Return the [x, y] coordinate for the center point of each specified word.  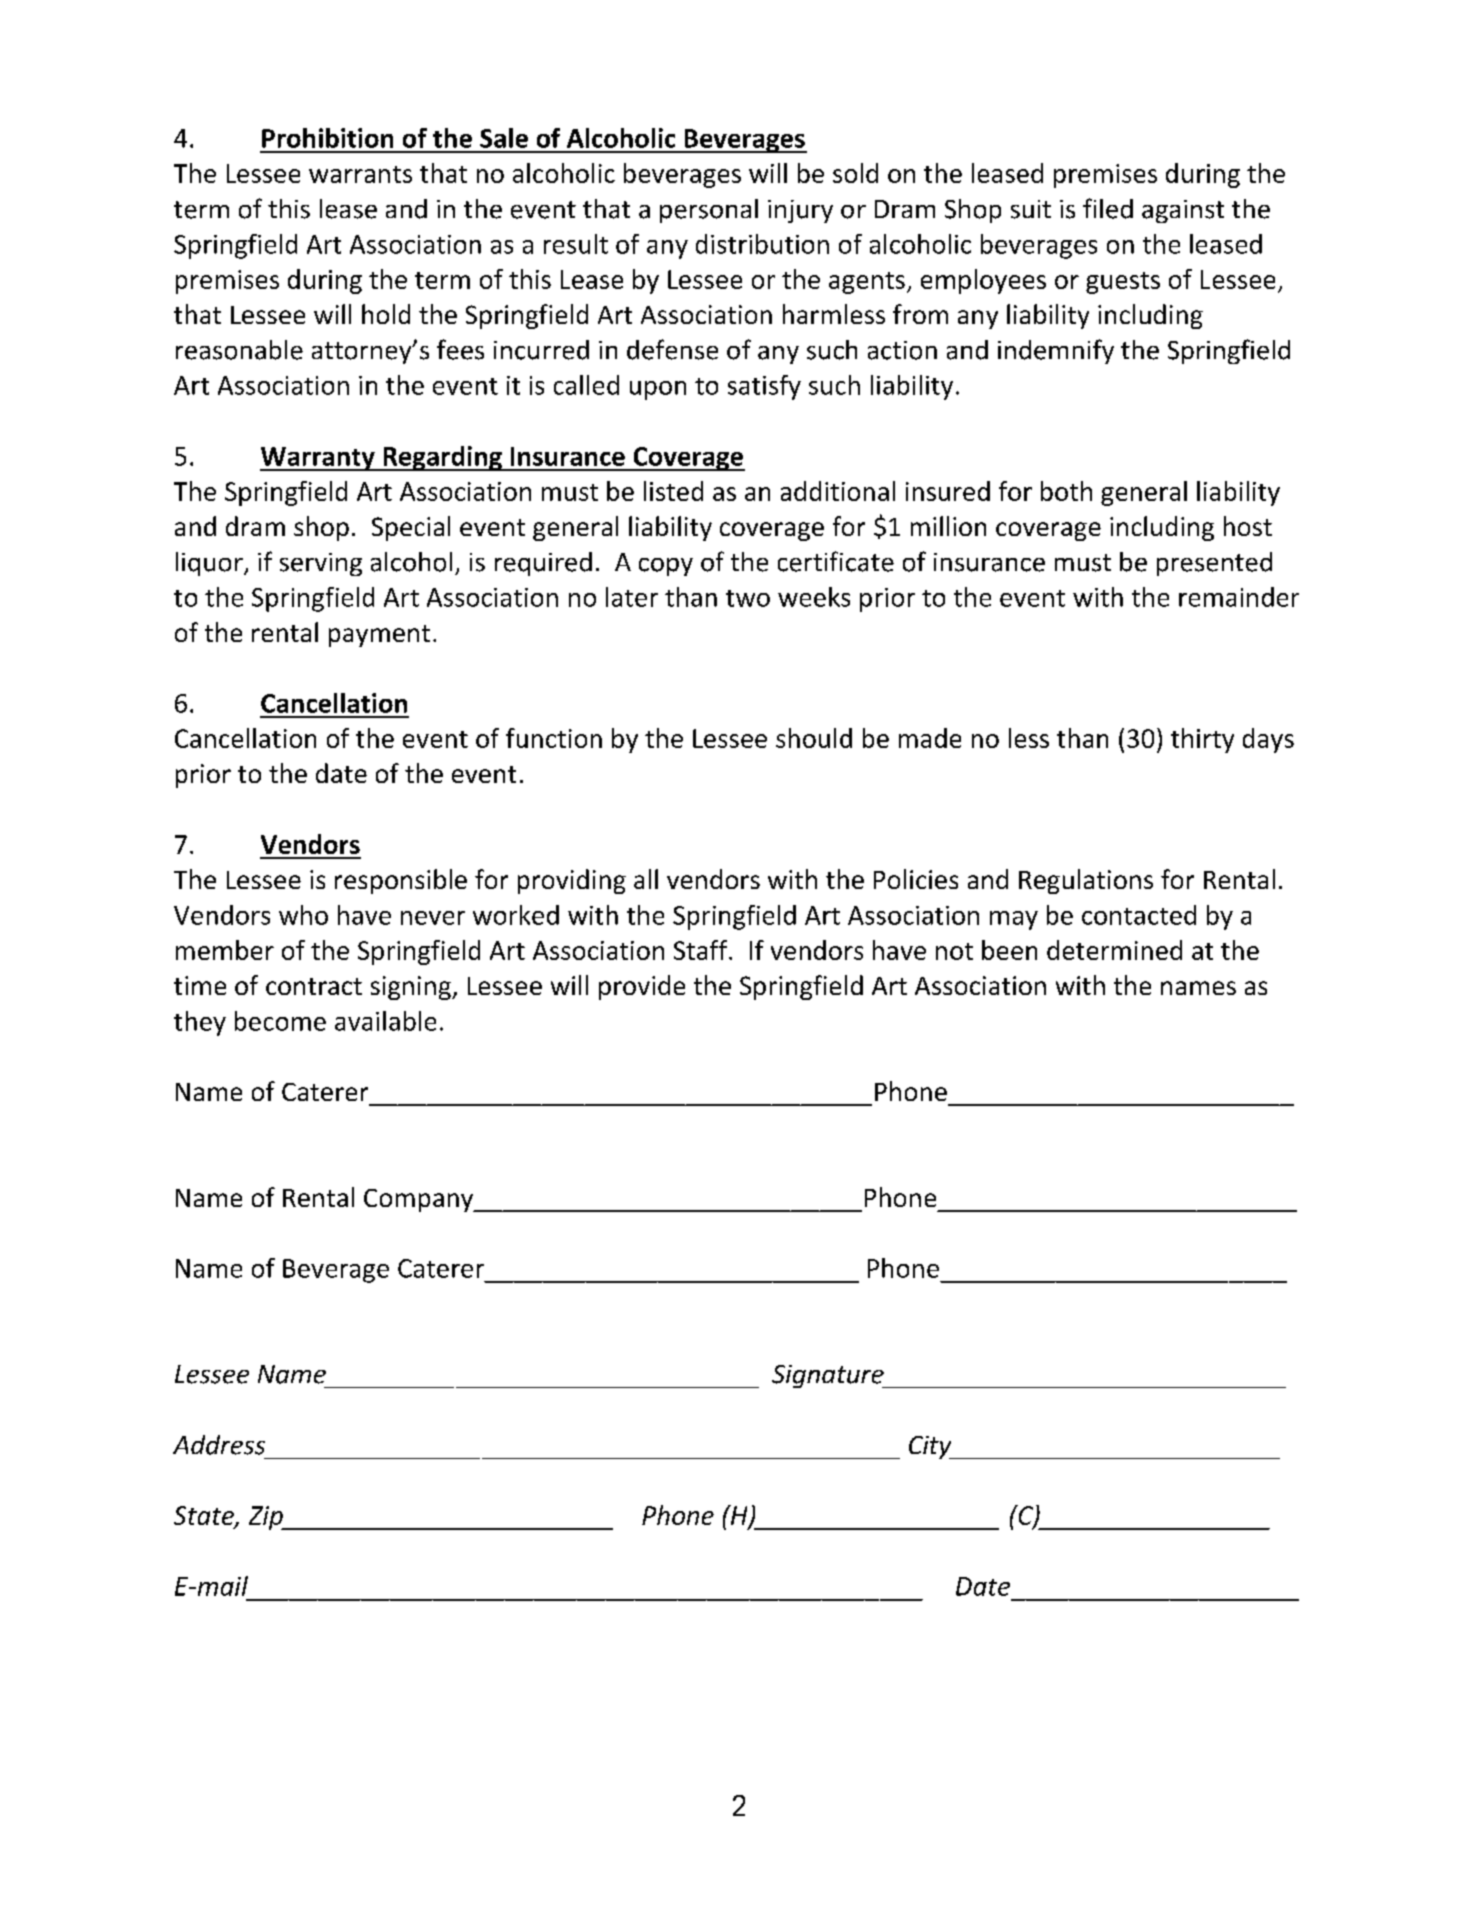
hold [386, 314]
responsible [401, 881]
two [748, 598]
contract [314, 986]
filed [1108, 208]
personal [709, 211]
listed [673, 491]
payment [379, 636]
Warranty [318, 459]
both [1066, 491]
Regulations [1086, 881]
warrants [360, 174]
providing [572, 881]
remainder [1239, 597]
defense [672, 349]
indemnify [1056, 351]
